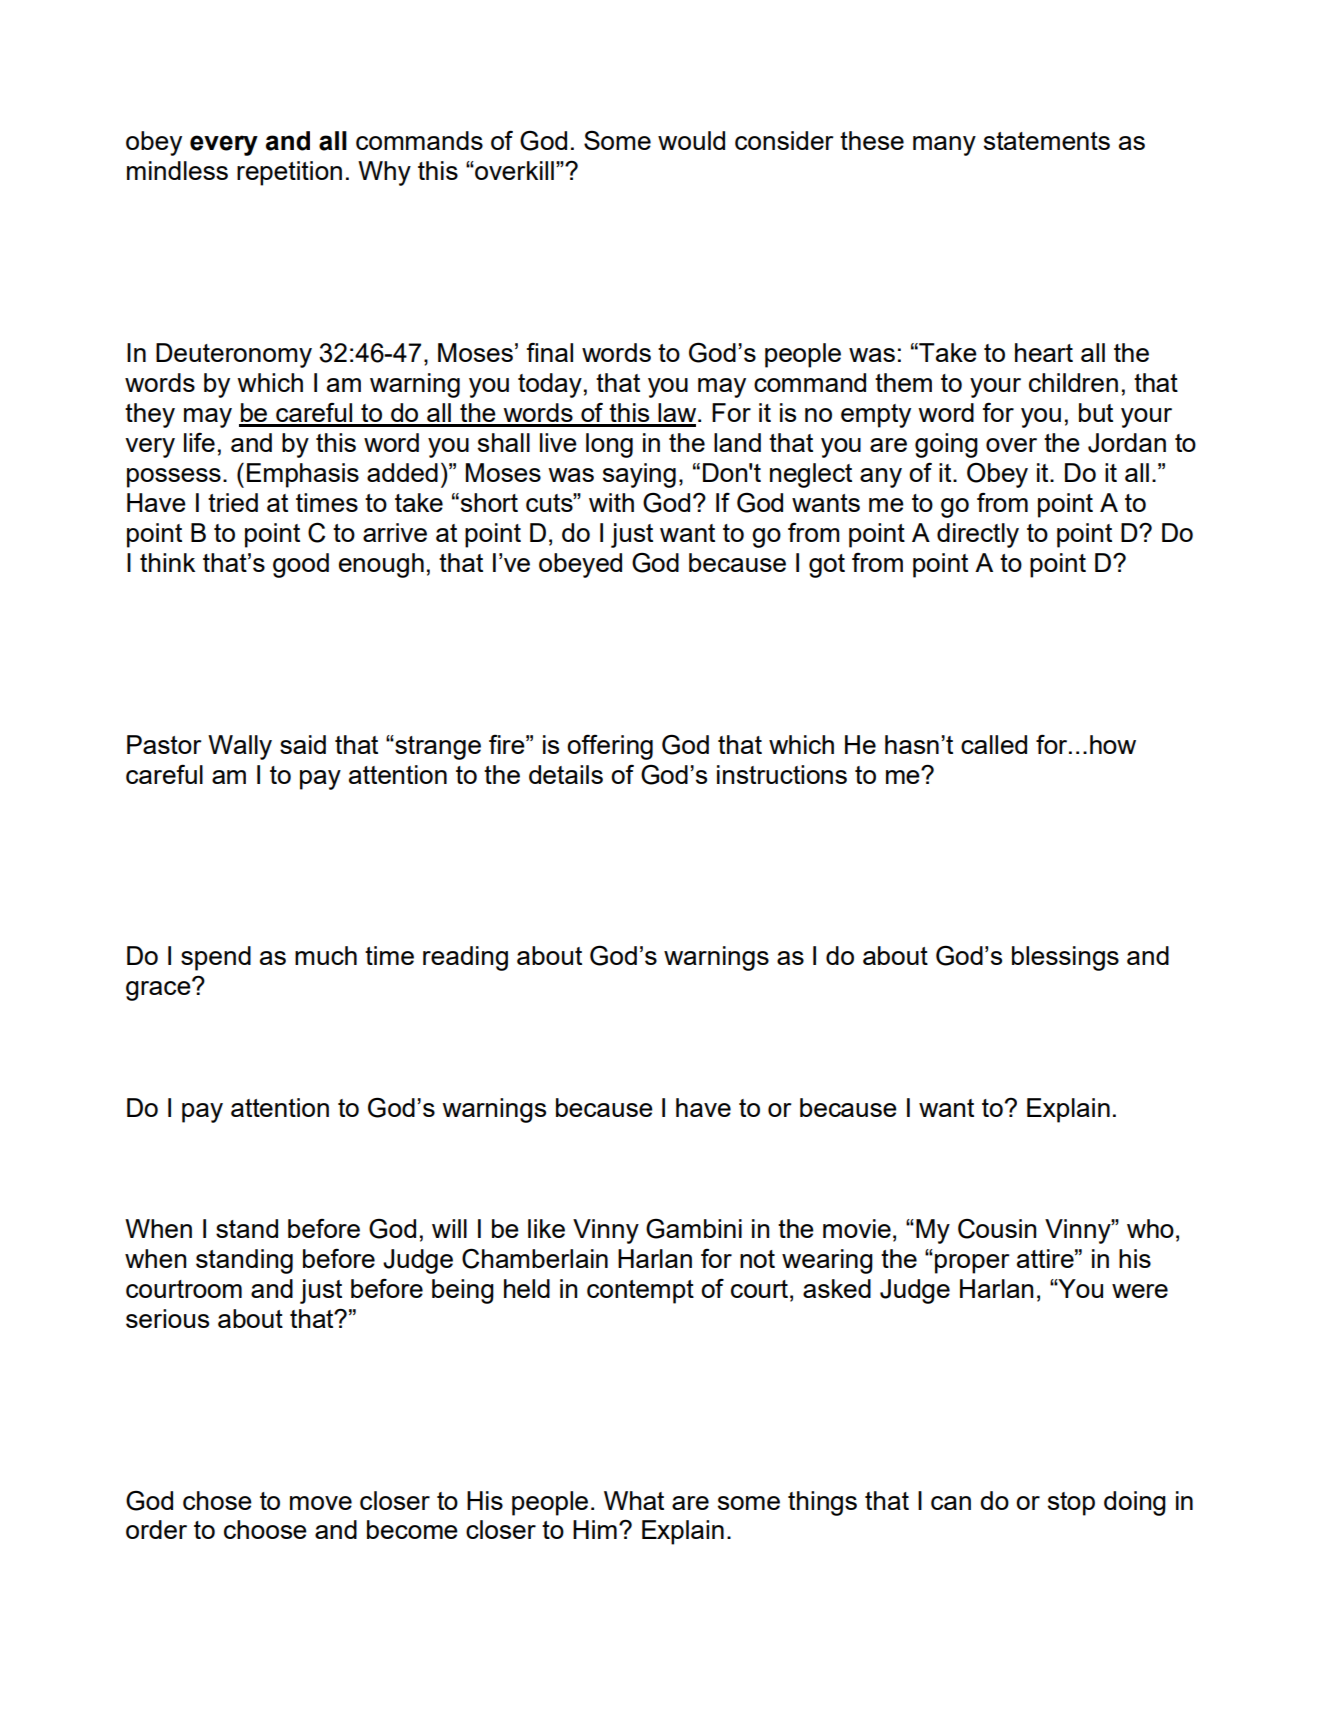  I want to click on move, so click(321, 1503).
